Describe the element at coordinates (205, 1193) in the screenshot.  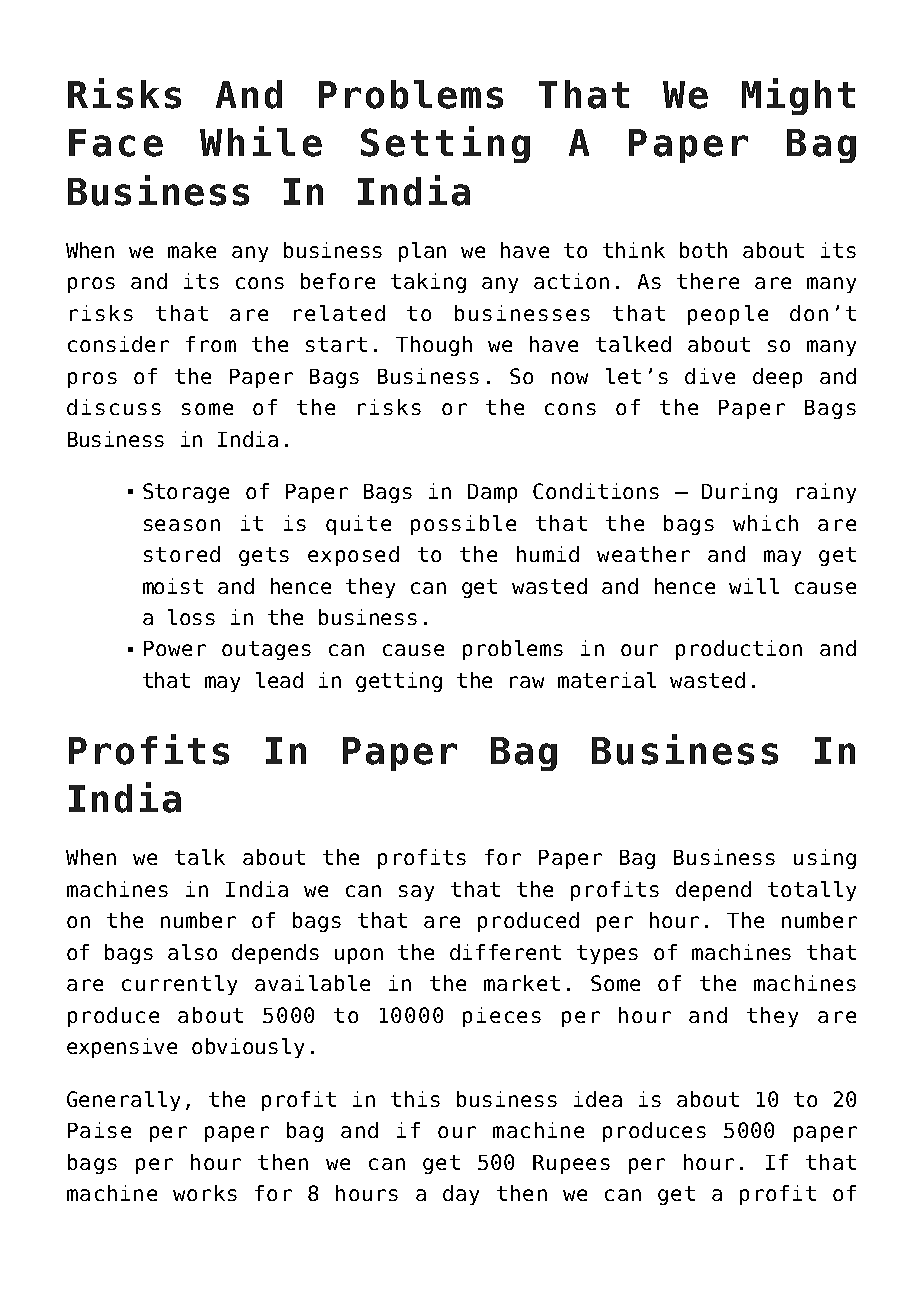
I see `works` at that location.
